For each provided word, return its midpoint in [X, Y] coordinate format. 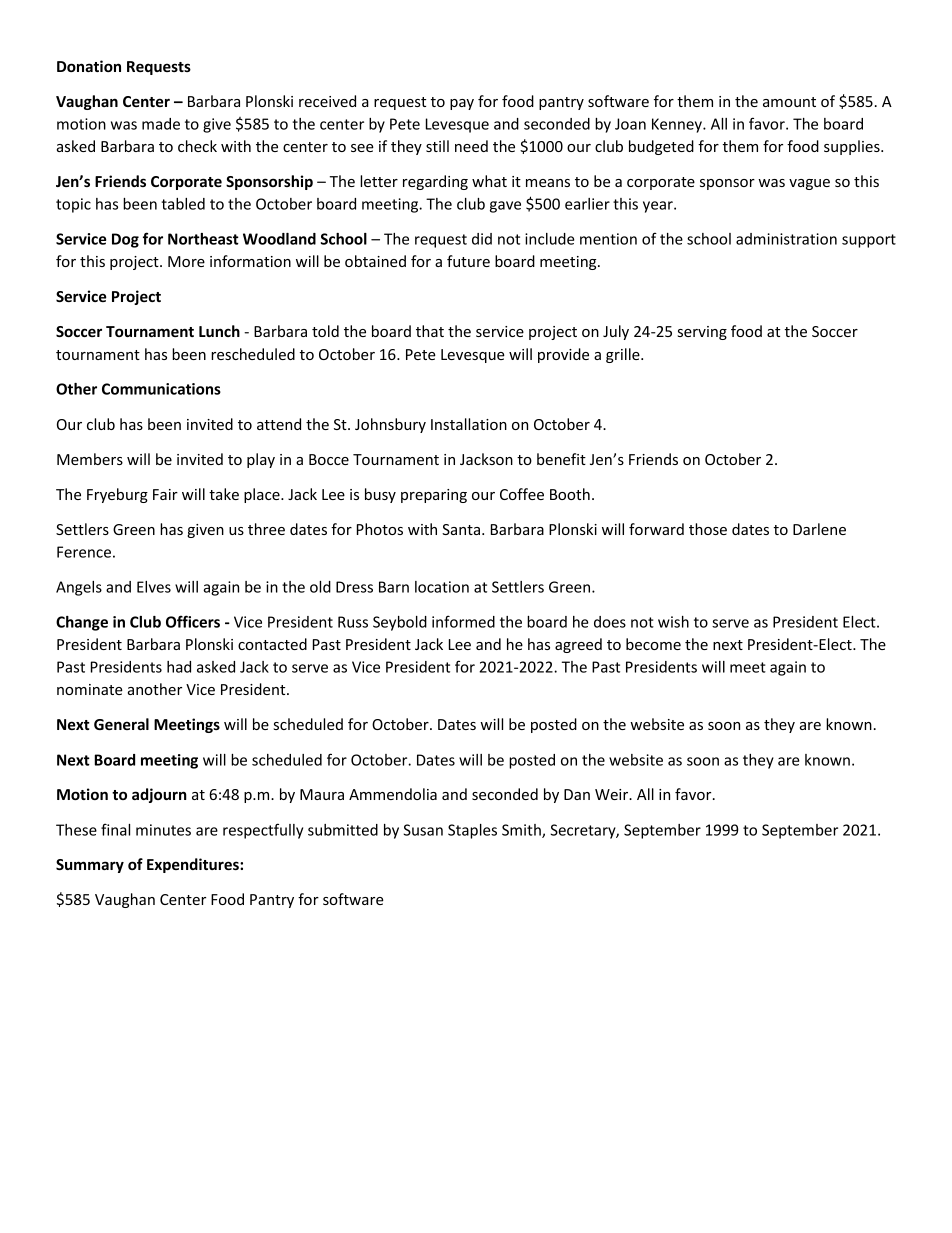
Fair [165, 494]
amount [789, 102]
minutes [163, 830]
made [161, 124]
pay [462, 104]
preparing [434, 496]
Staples [472, 831]
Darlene [819, 529]
